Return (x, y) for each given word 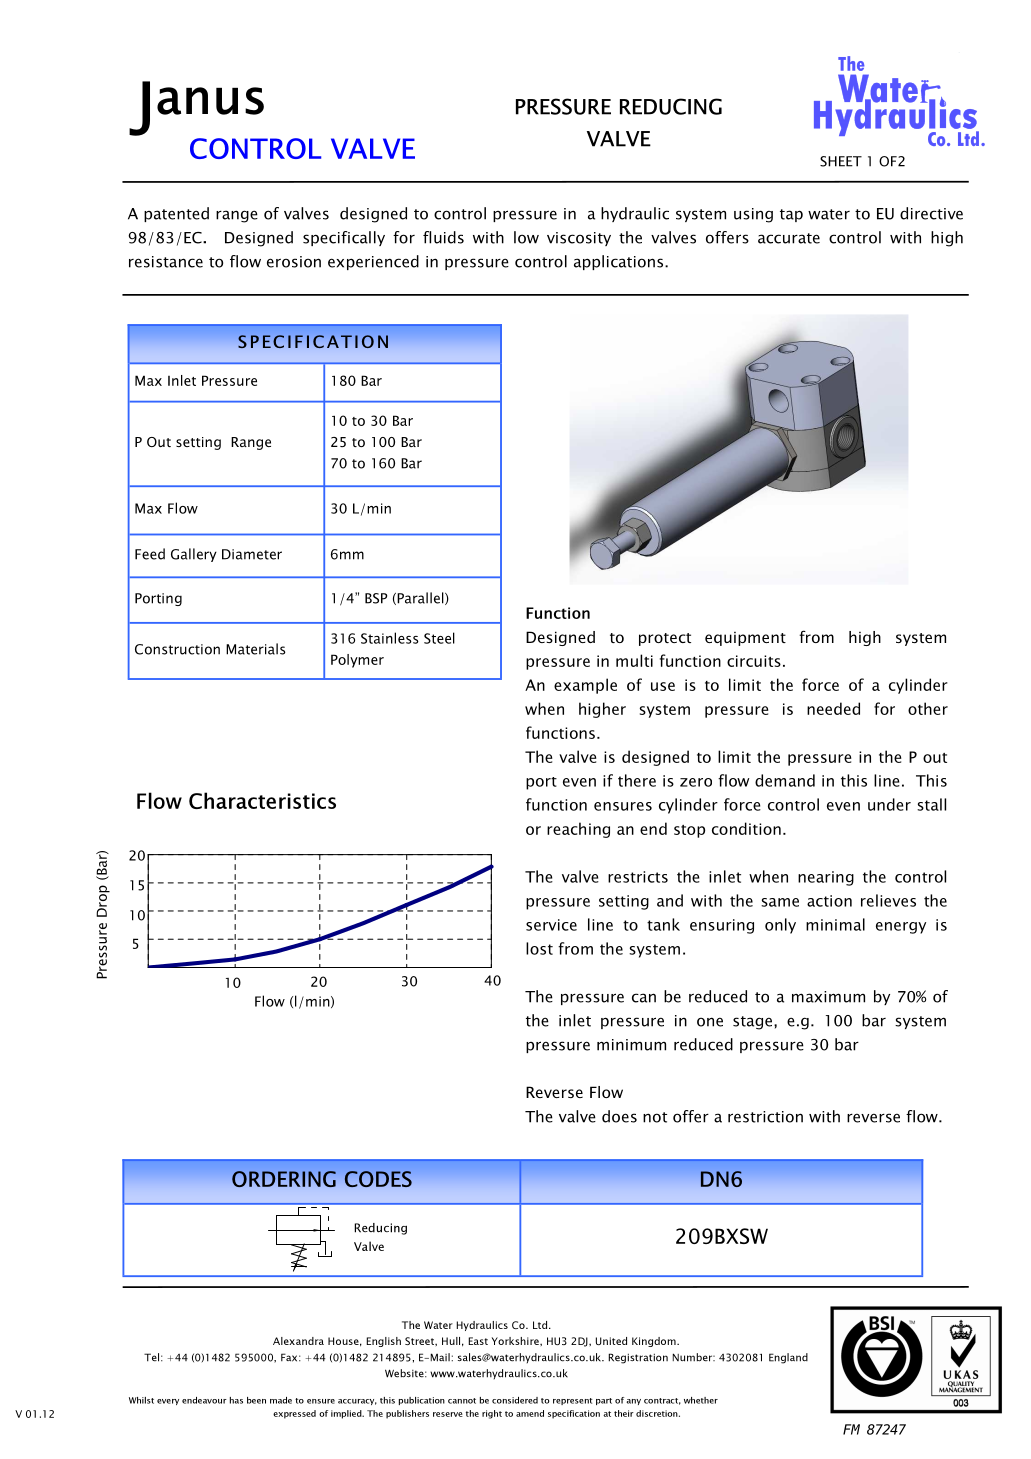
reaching (578, 830)
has (236, 1400)
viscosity (579, 239)
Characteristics (262, 800)
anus (210, 101)
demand (785, 780)
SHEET (841, 161)
